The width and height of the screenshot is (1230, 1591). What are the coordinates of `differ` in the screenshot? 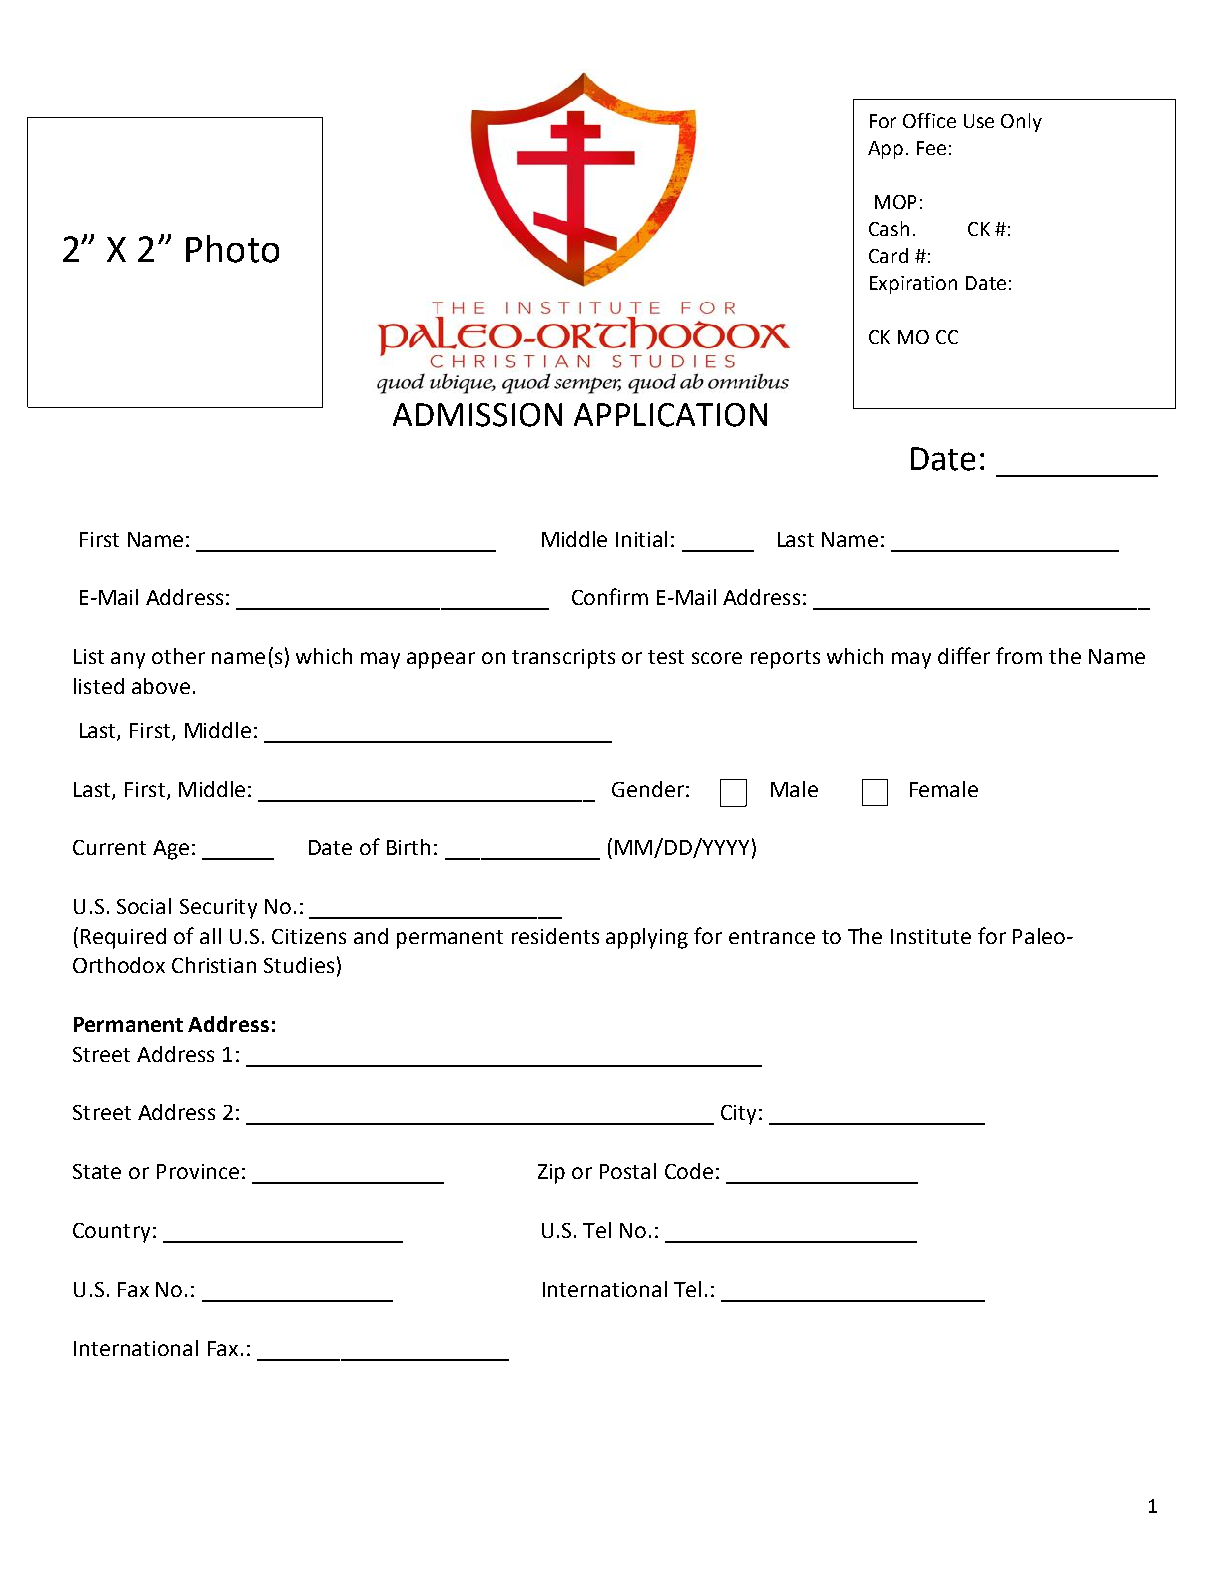 It's located at (964, 655).
